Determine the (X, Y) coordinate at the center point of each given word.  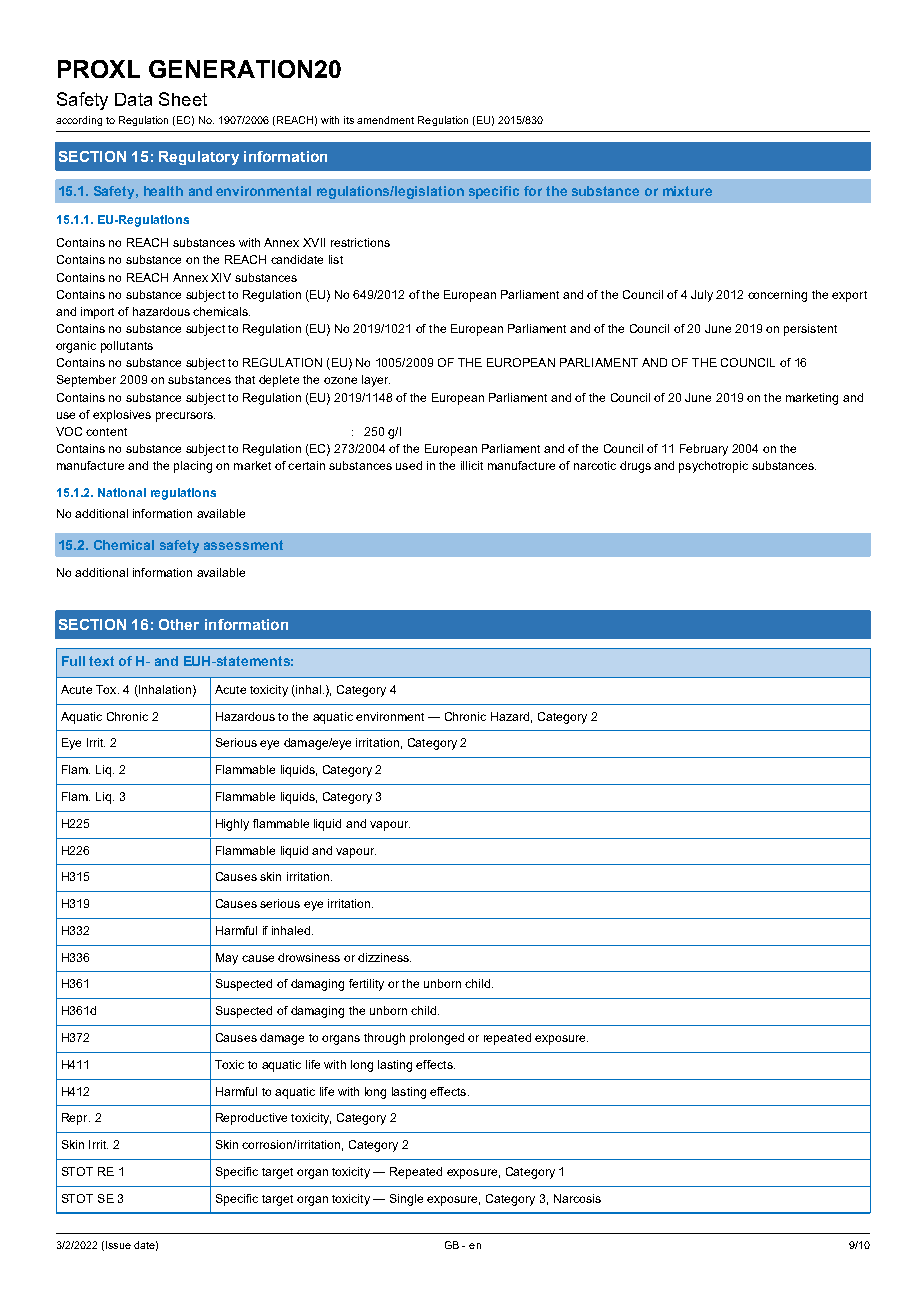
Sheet (183, 99)
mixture (687, 191)
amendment (385, 120)
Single (406, 1200)
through (384, 1039)
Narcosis (577, 1198)
